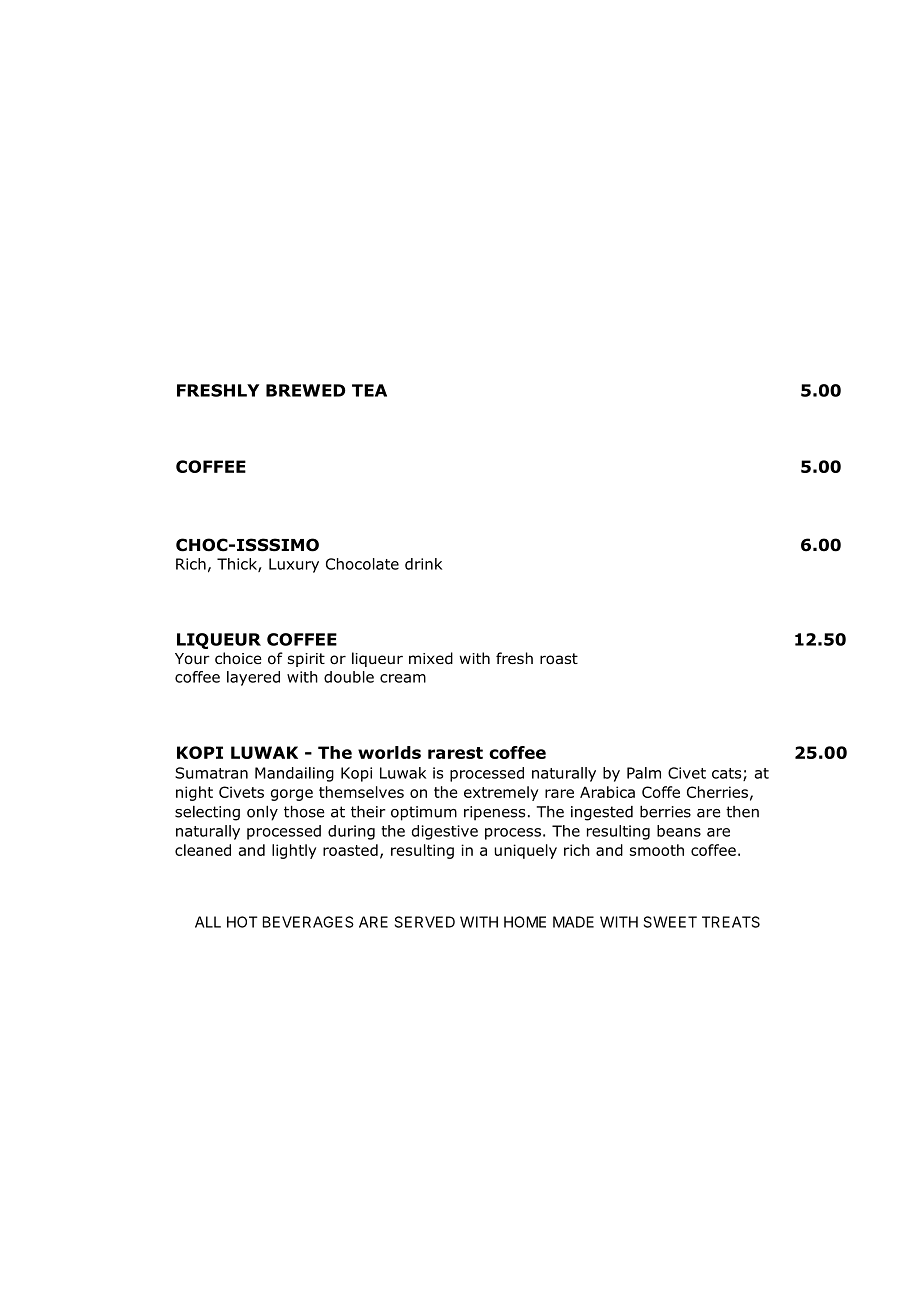 The width and height of the screenshot is (924, 1311). I want to click on mixed, so click(431, 658).
